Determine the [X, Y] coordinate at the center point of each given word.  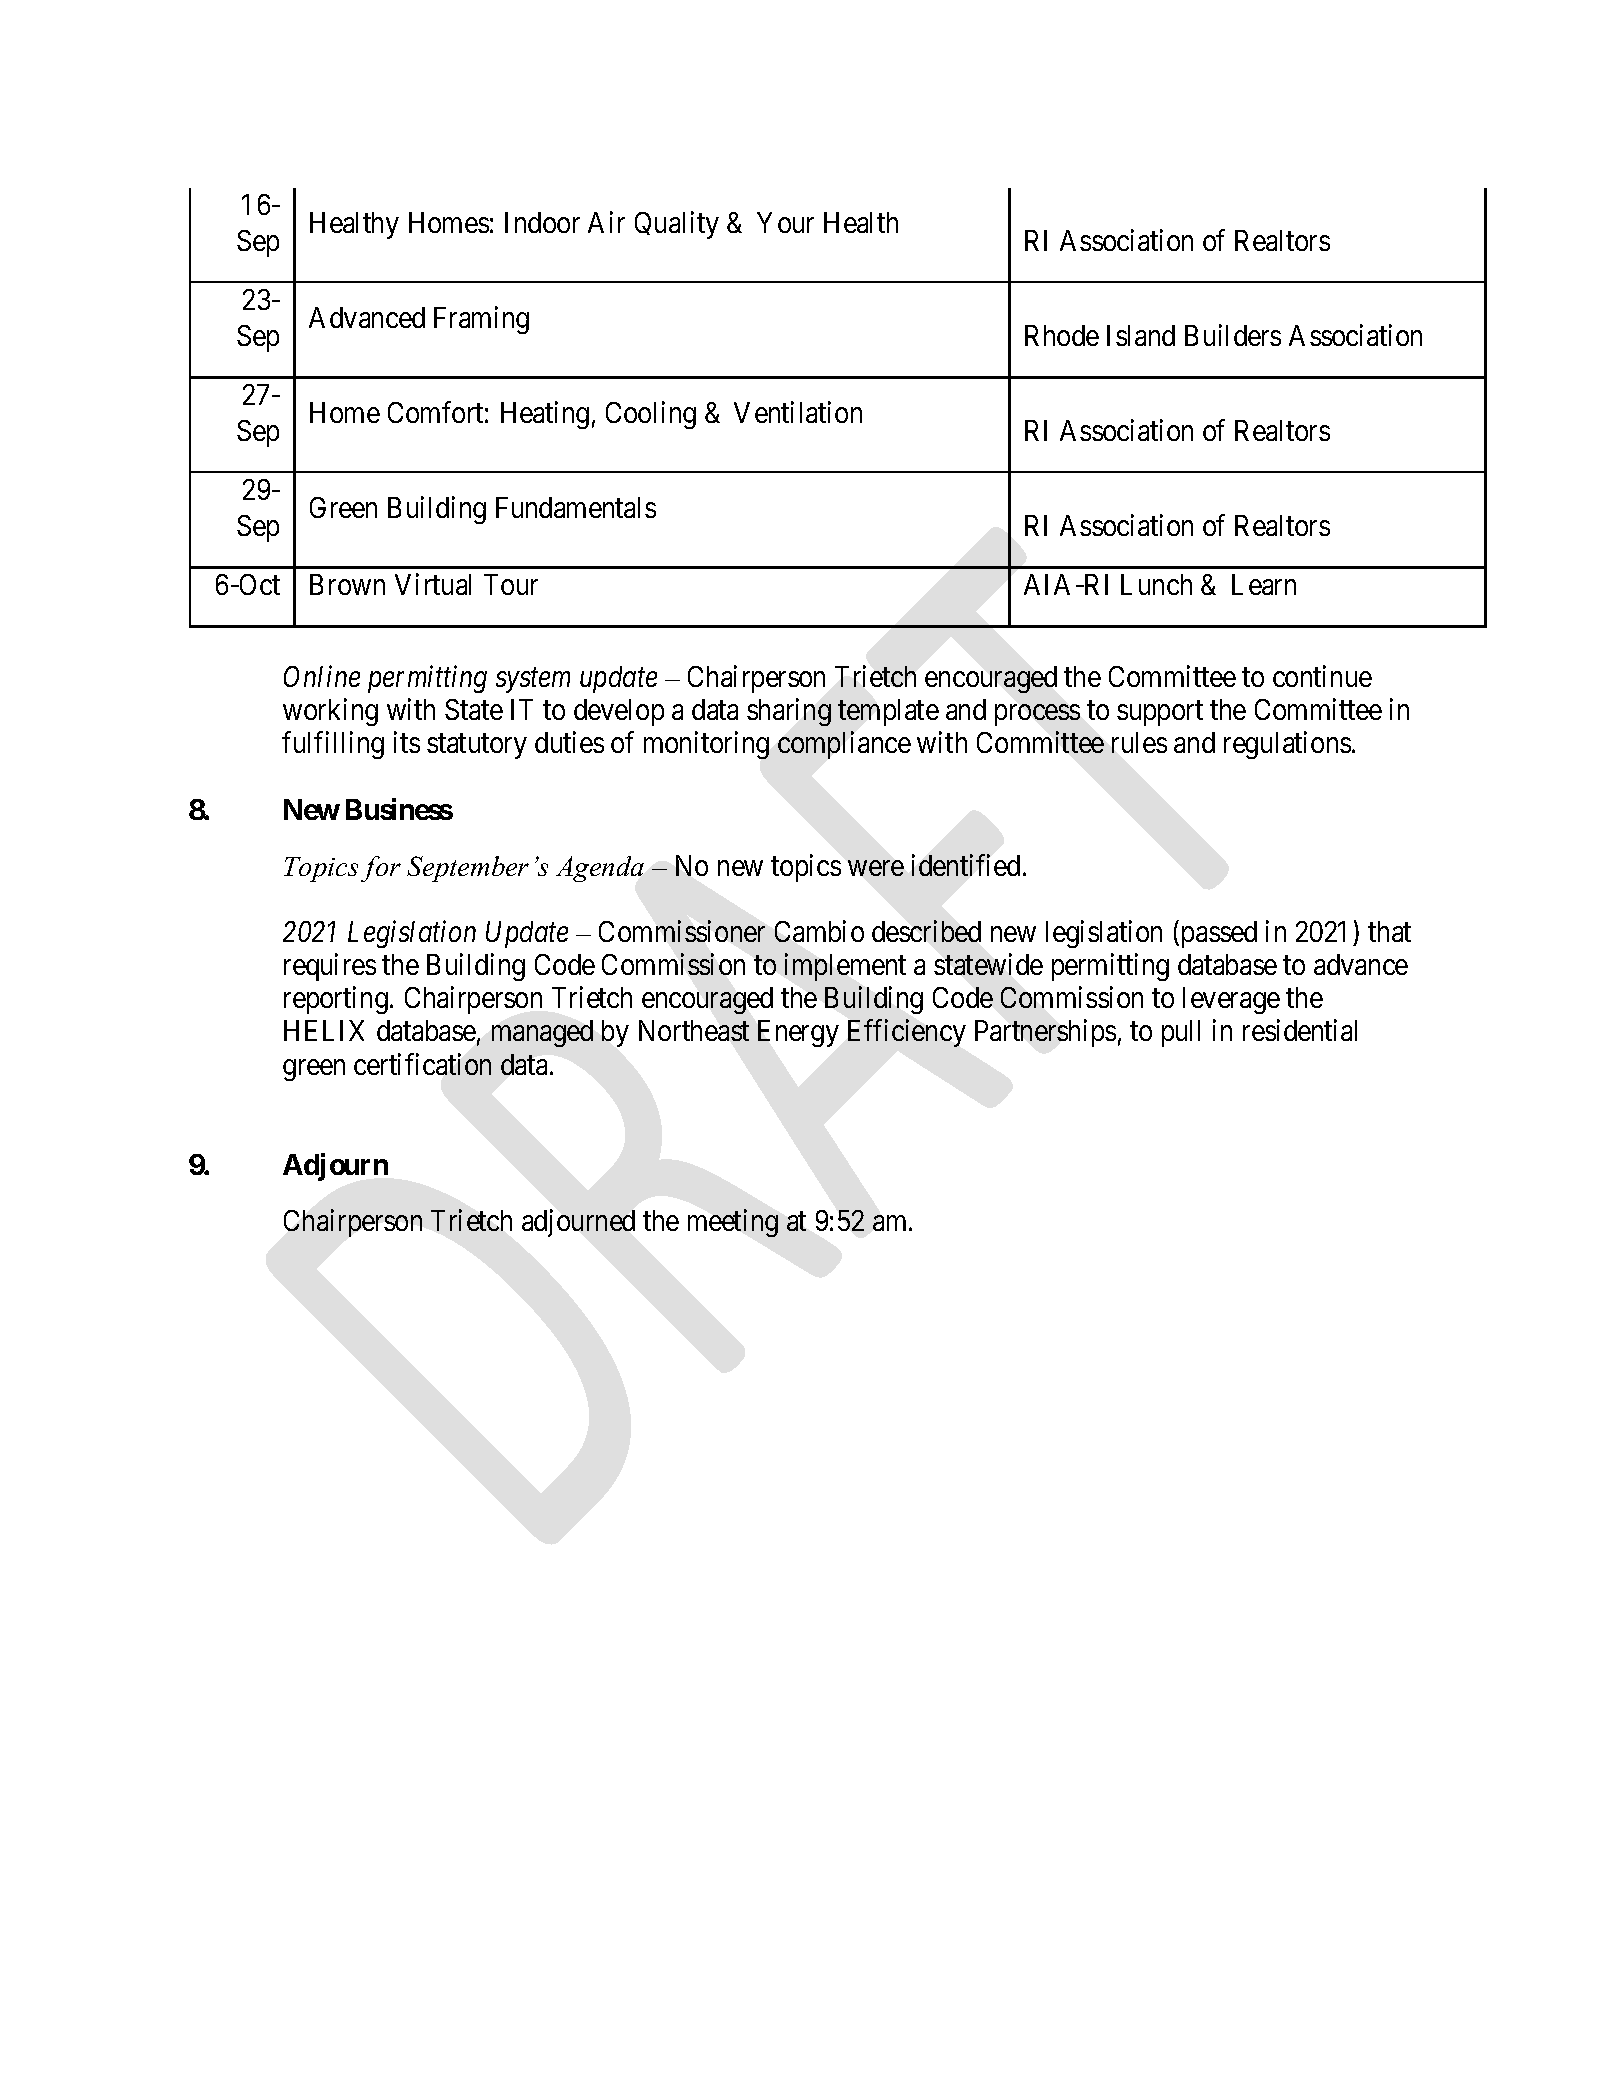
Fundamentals [576, 507]
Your [785, 222]
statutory [477, 747]
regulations [1287, 745]
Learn [1264, 584]
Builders [1233, 335]
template [888, 712]
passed [1219, 934]
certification [422, 1064]
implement [845, 967]
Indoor [542, 222]
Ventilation [798, 412]
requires [330, 967]
